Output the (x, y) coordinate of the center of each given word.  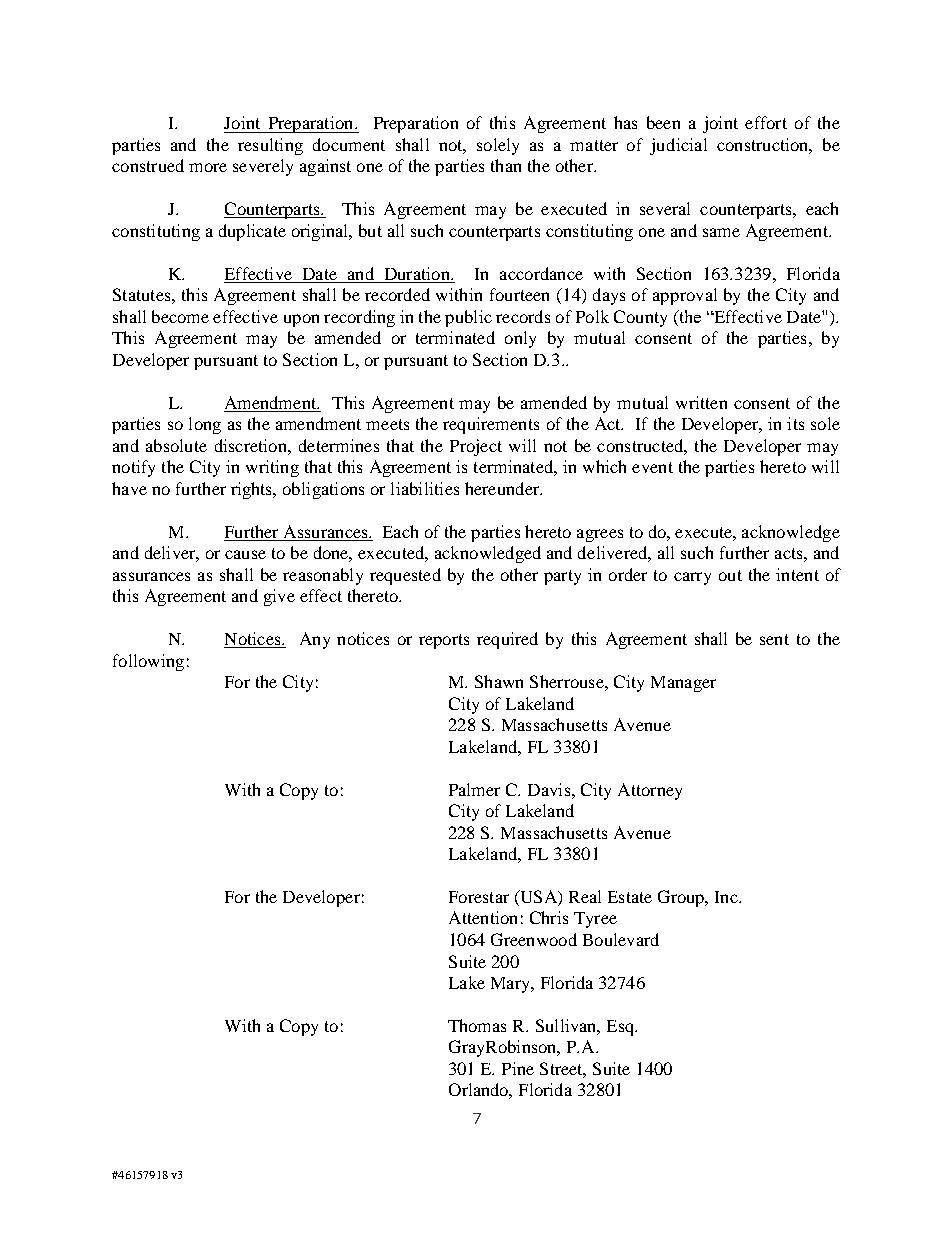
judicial (678, 146)
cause (245, 554)
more (208, 167)
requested (405, 576)
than (506, 165)
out (730, 575)
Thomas (477, 1025)
